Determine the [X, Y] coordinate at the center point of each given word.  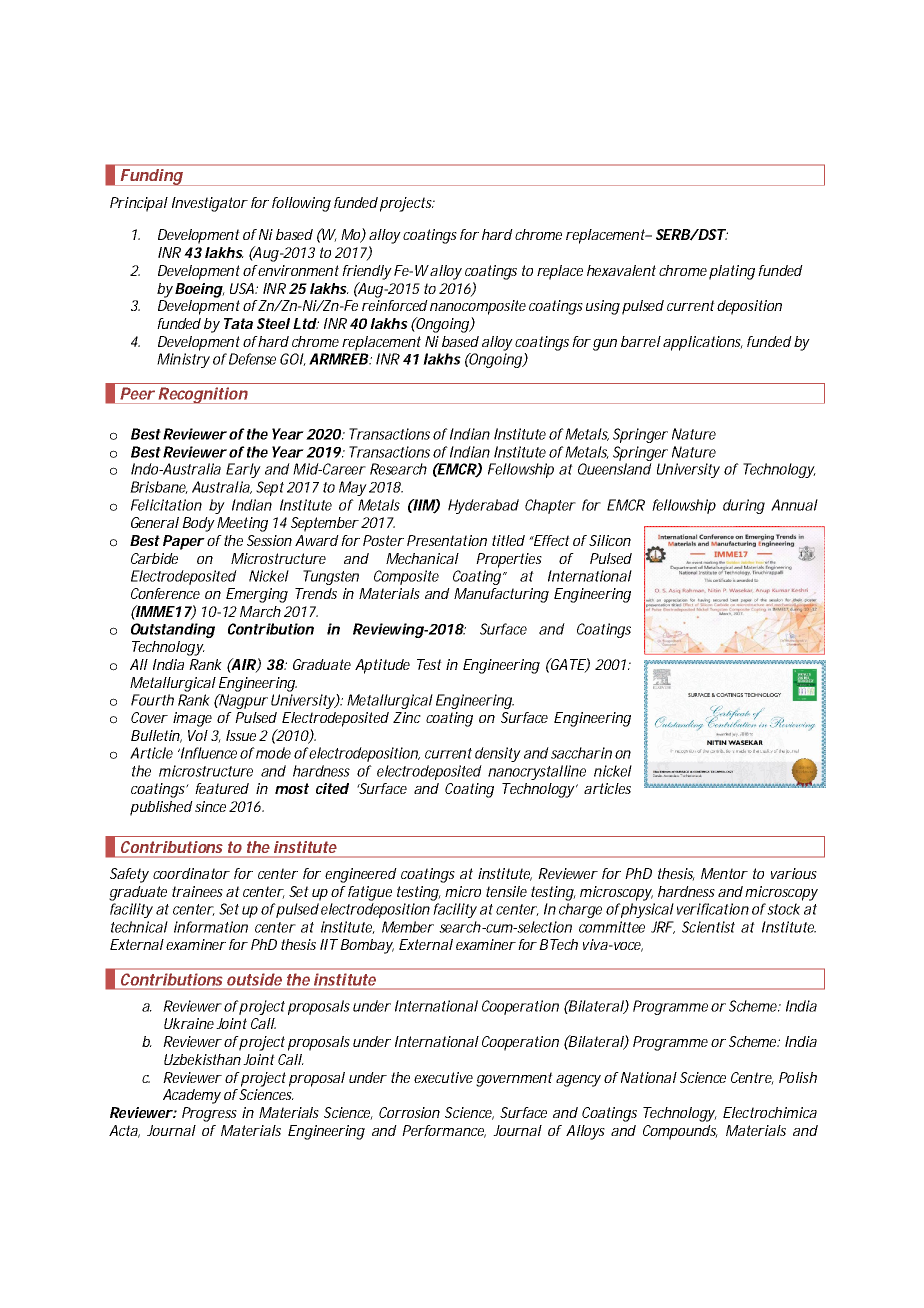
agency [578, 1081]
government [514, 1079]
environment [297, 270]
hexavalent [621, 270]
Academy [192, 1096]
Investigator [209, 204]
